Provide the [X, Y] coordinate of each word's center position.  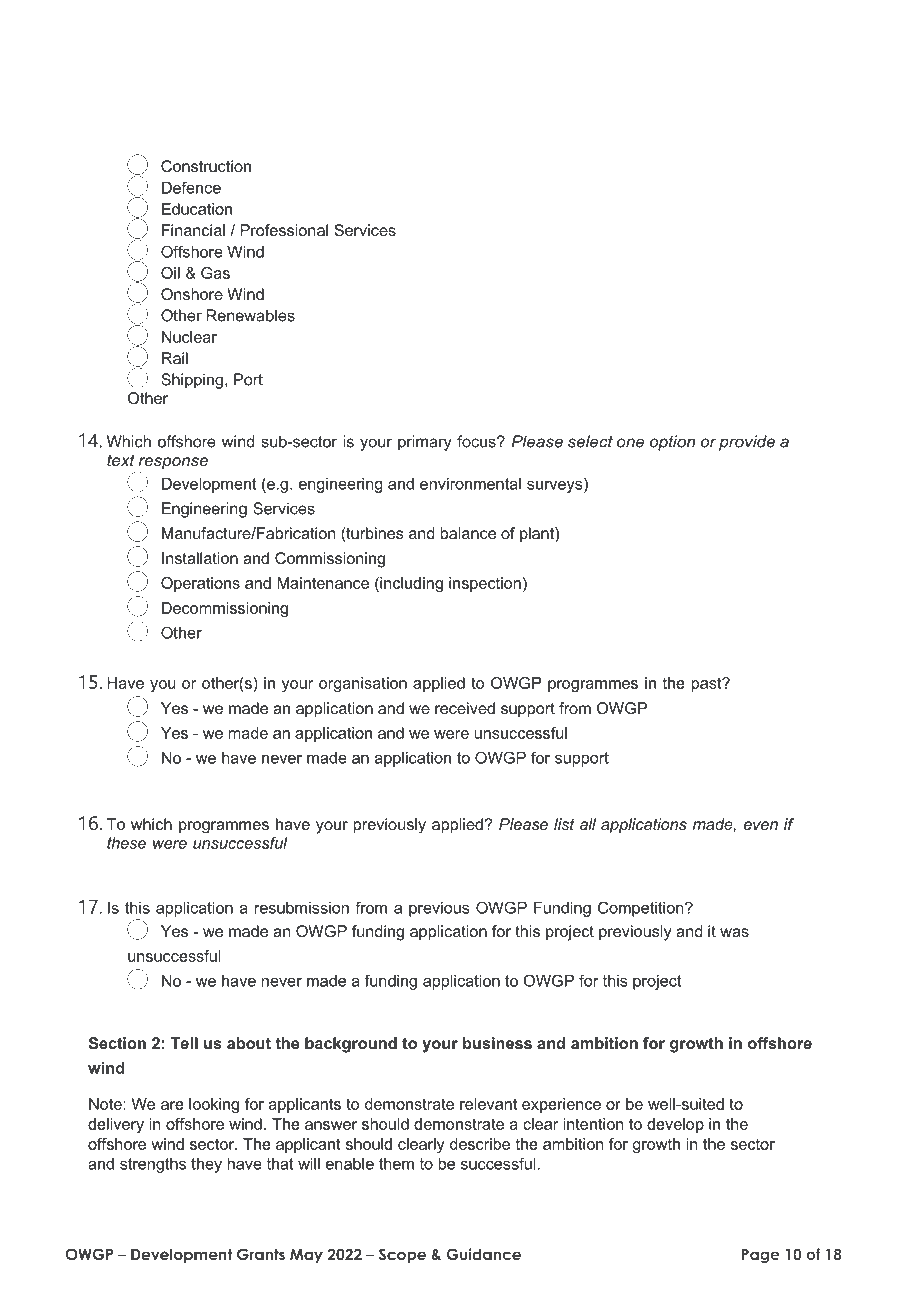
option [672, 443]
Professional [284, 230]
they [206, 1165]
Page [760, 1256]
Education [197, 209]
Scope [402, 1255]
